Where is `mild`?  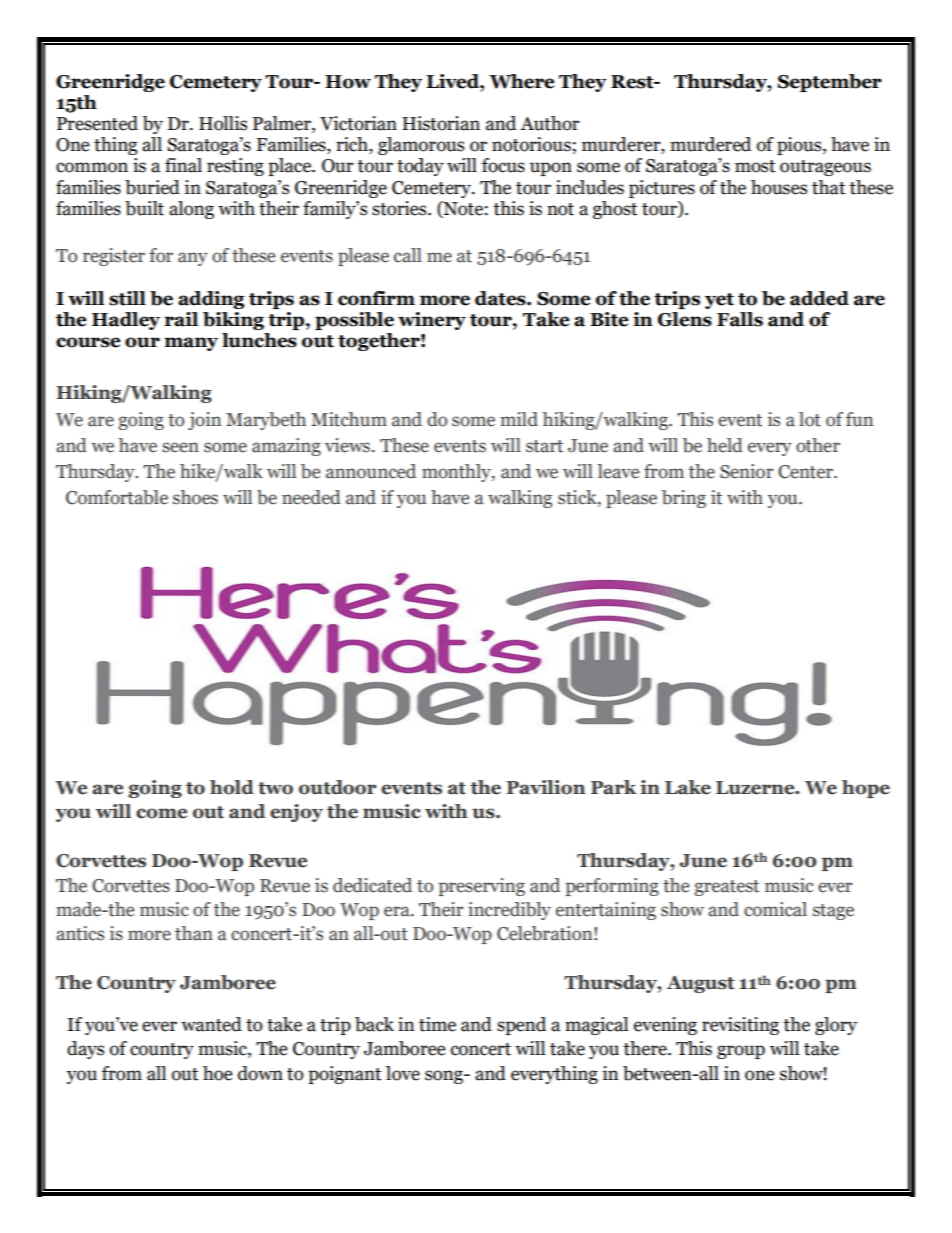
mild is located at coordinates (519, 419).
